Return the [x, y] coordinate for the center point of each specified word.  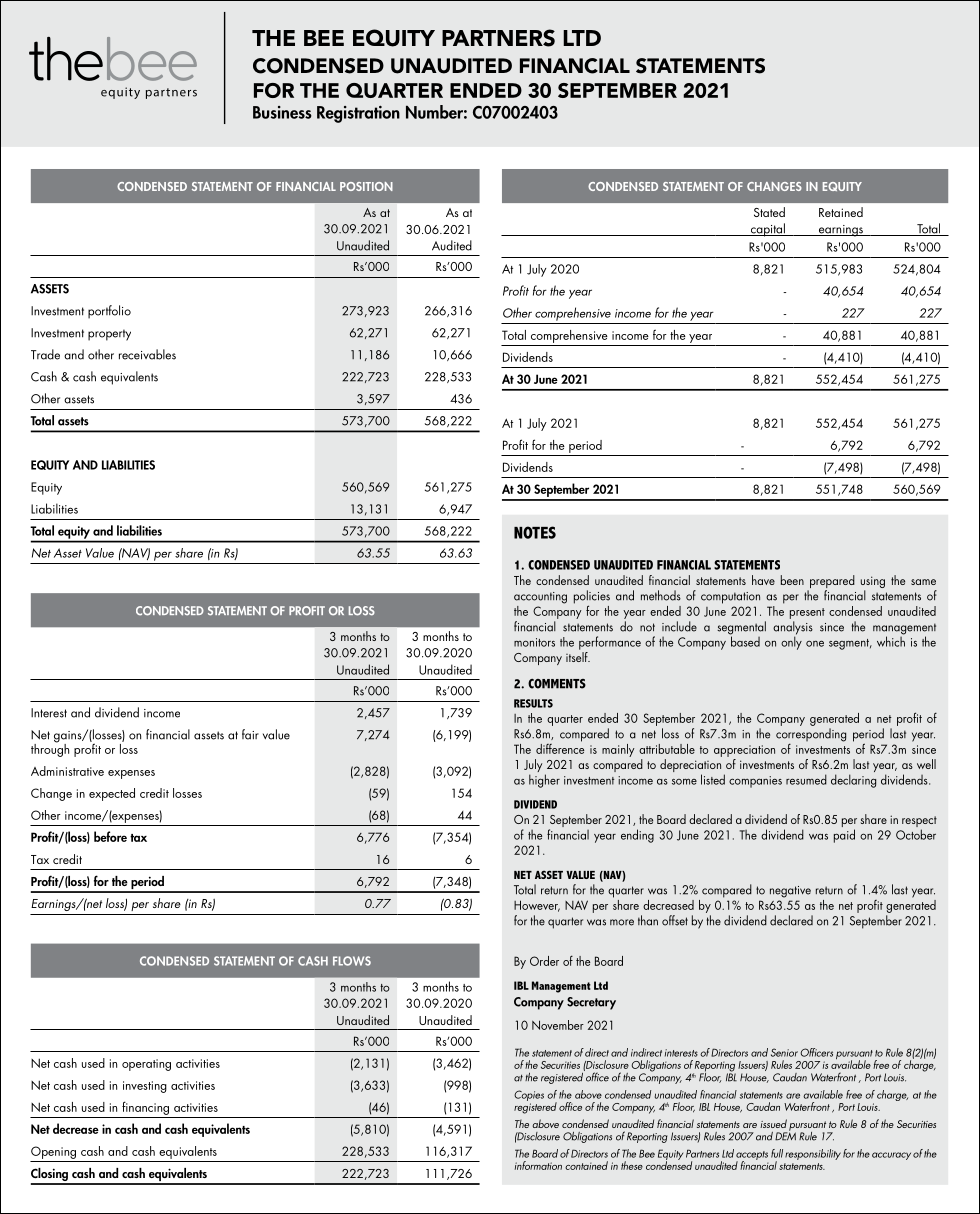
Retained [841, 212]
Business [282, 112]
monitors [534, 642]
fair [250, 734]
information [538, 1165]
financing [145, 1108]
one [815, 643]
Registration [358, 114]
